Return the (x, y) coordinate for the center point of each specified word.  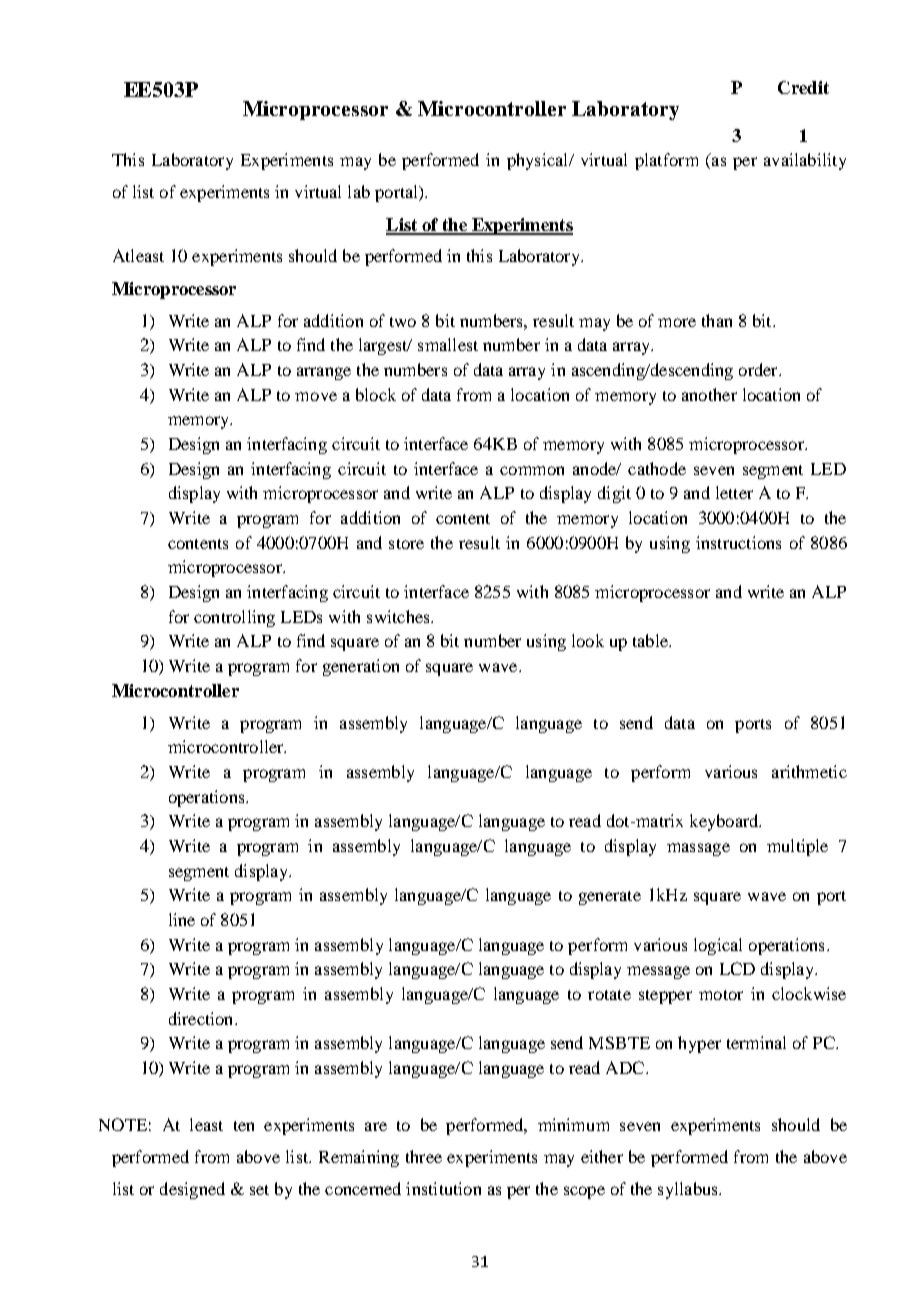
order (759, 369)
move (316, 396)
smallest (448, 344)
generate (610, 898)
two (403, 322)
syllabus (689, 1190)
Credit (803, 87)
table (651, 640)
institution (443, 1188)
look (588, 640)
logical (718, 946)
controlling (234, 618)
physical (539, 161)
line (182, 919)
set (259, 1190)
